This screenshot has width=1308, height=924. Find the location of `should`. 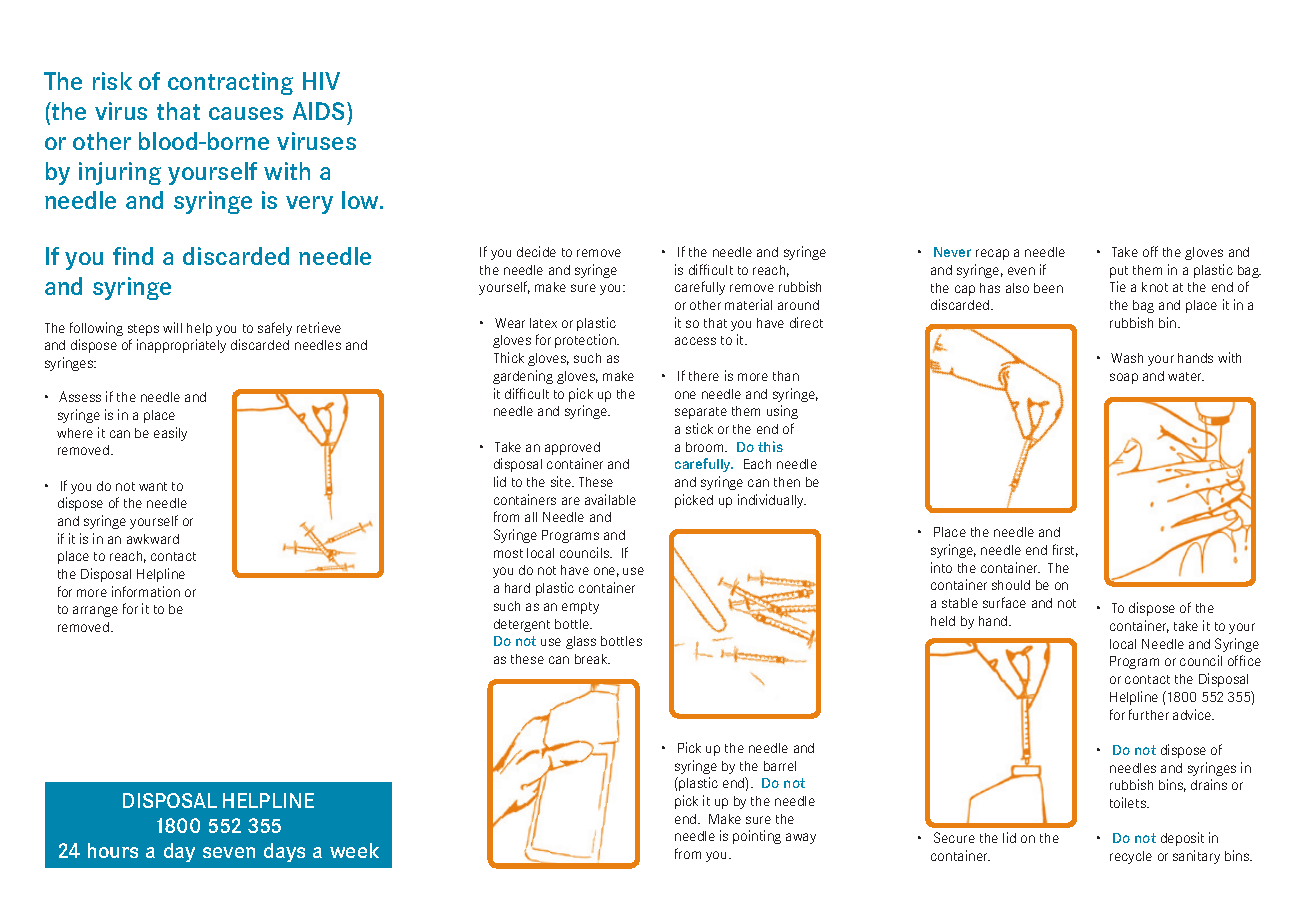

should is located at coordinates (1011, 585).
